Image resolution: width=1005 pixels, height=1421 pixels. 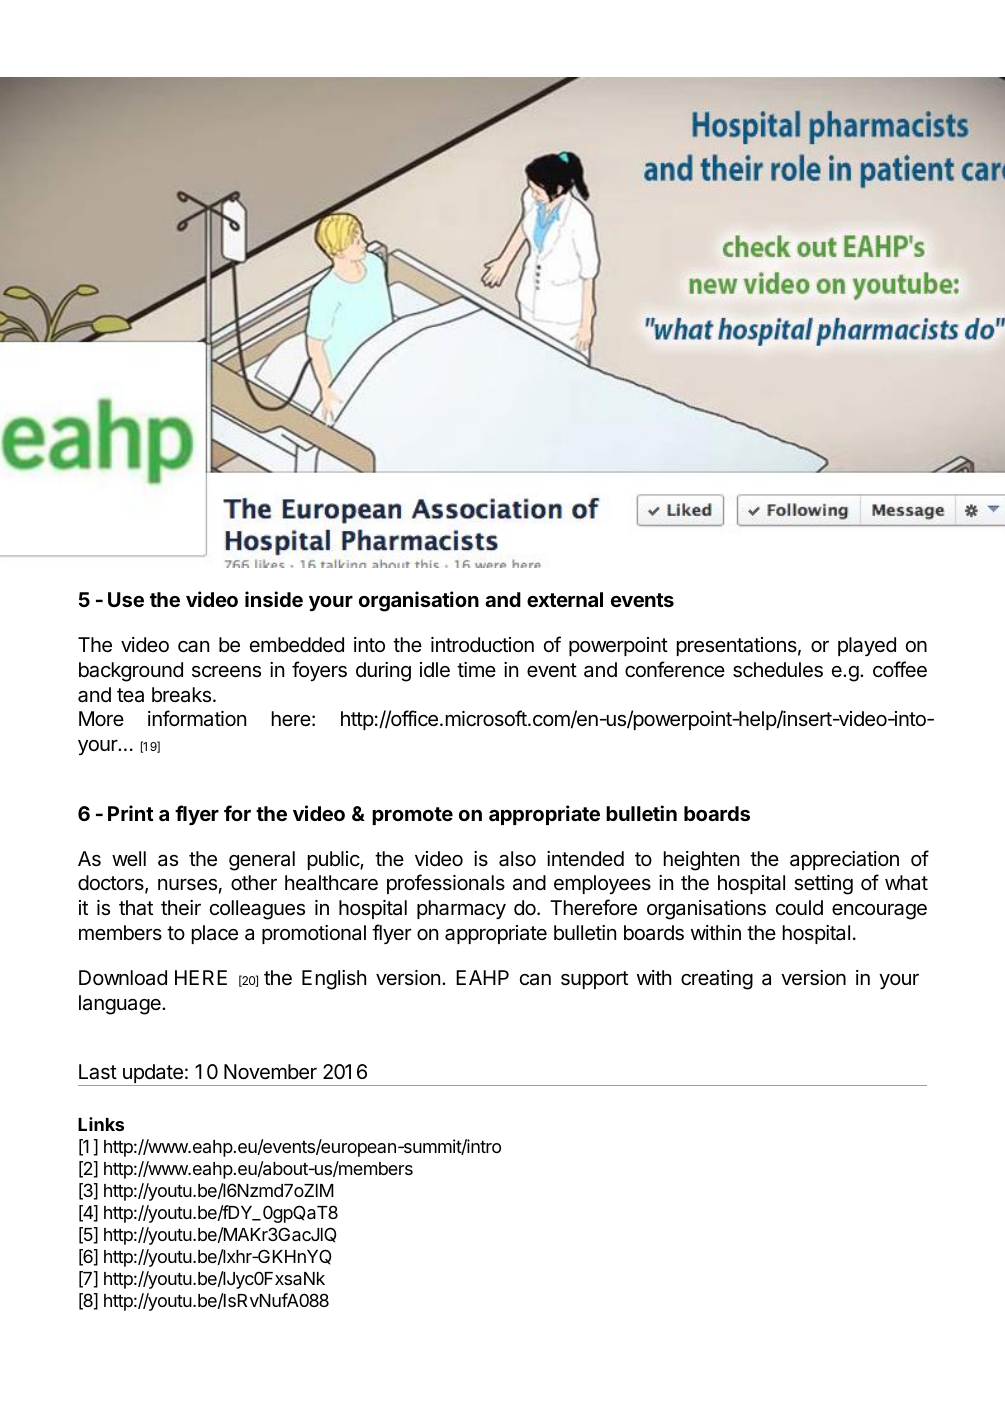 I want to click on promote, so click(x=412, y=816).
